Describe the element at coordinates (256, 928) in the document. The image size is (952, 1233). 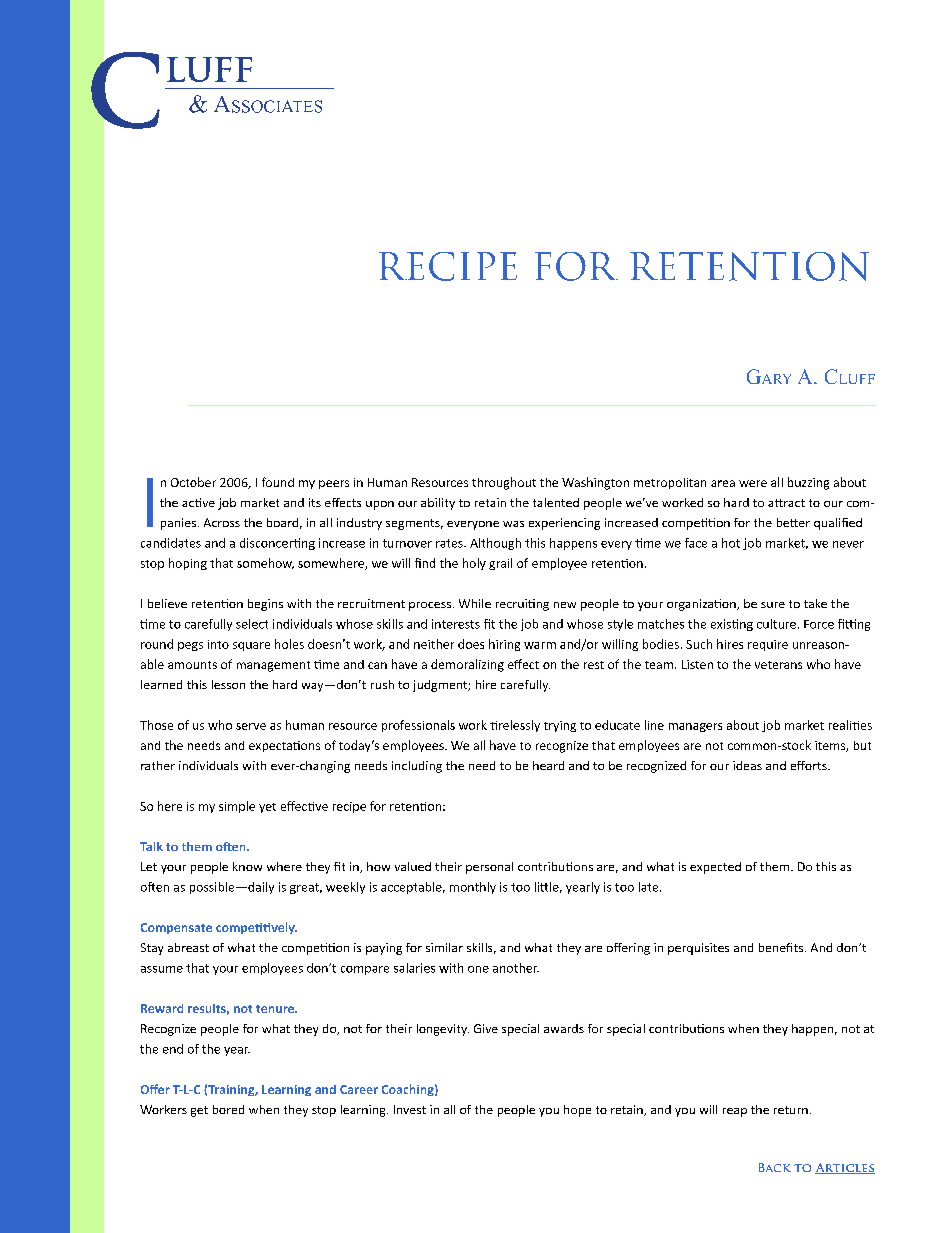
I see `competitively` at that location.
